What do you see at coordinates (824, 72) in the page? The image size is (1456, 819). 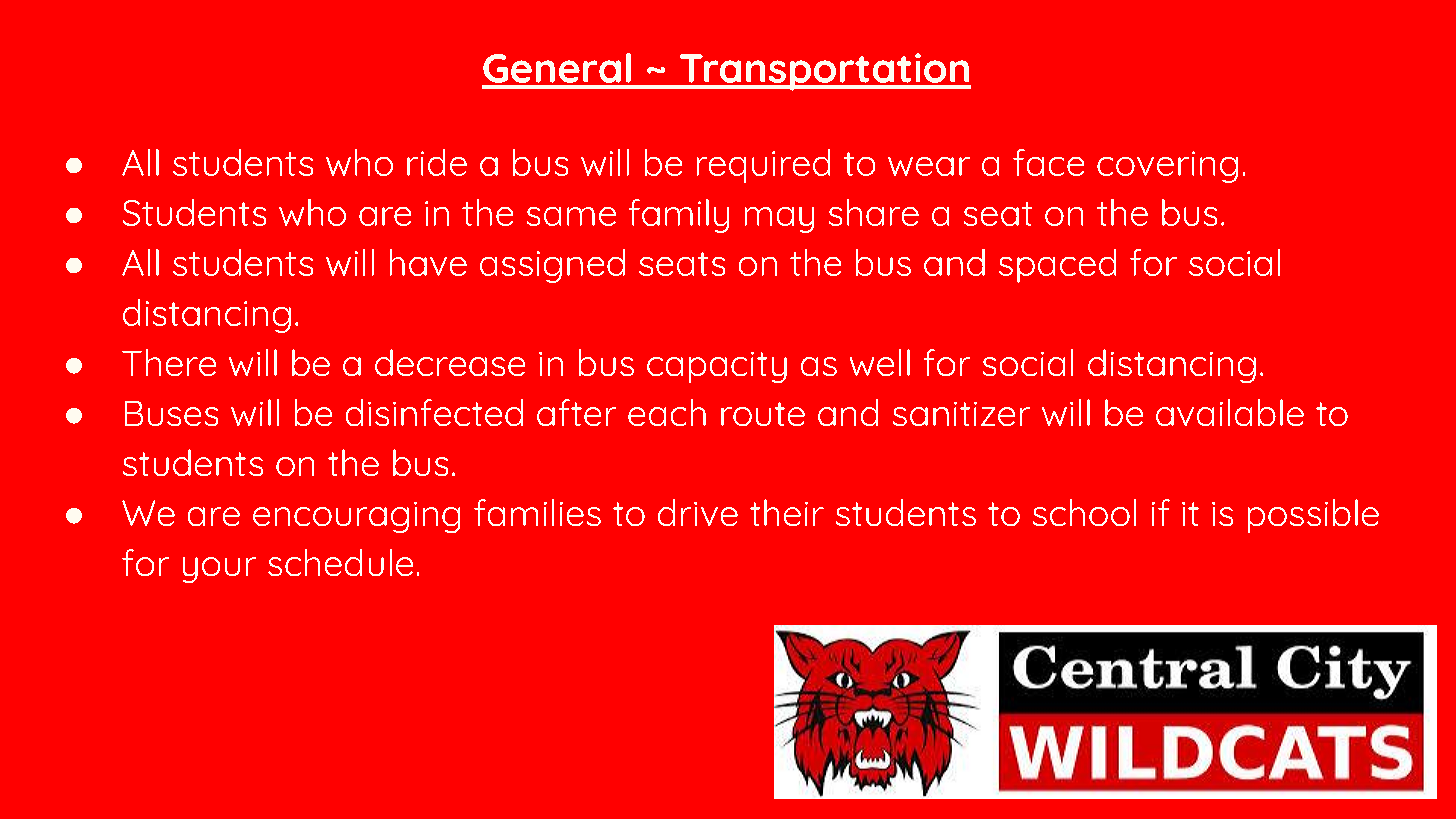 I see `Transportation` at bounding box center [824, 72].
